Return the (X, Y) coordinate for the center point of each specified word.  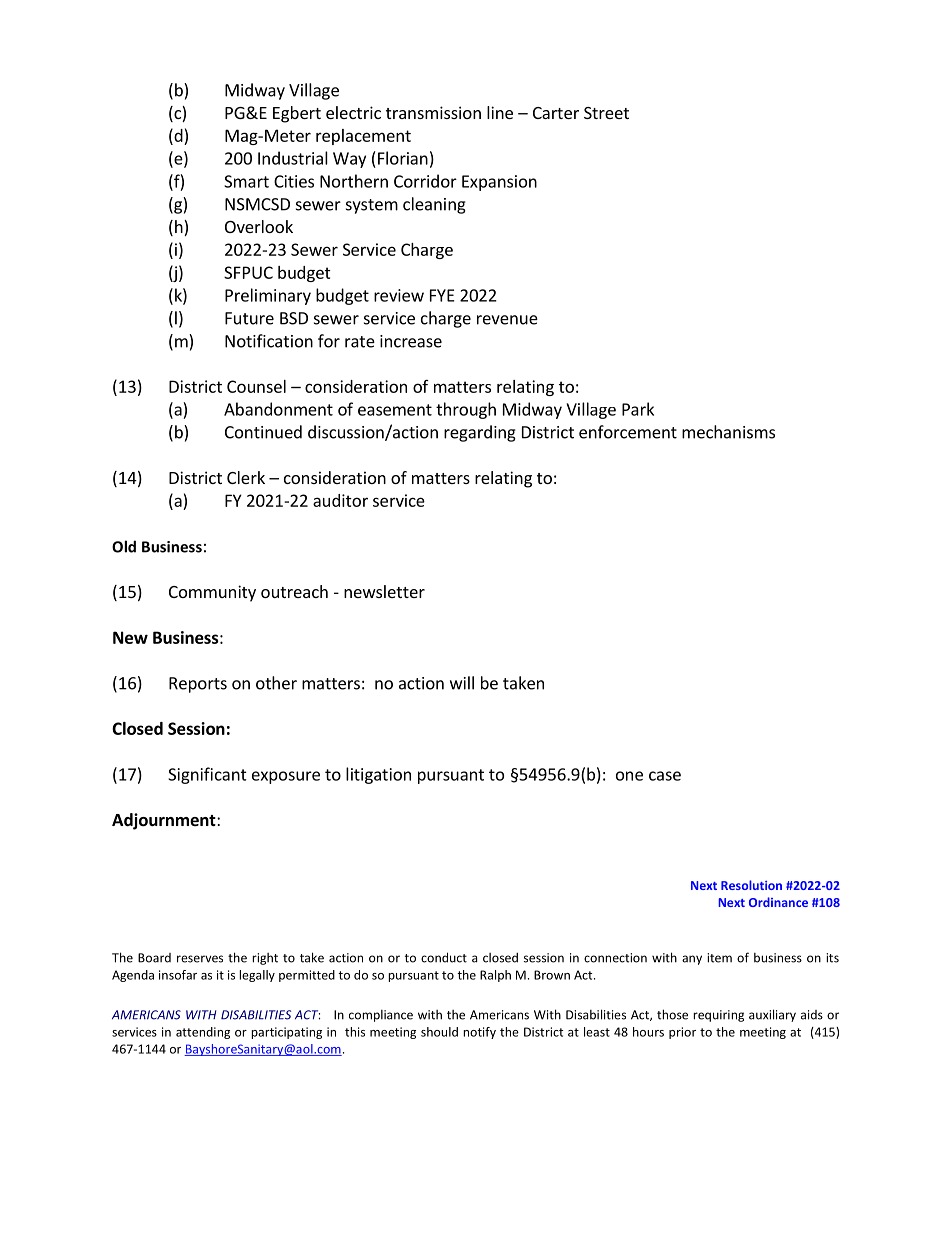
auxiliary (772, 1015)
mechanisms (728, 432)
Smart (246, 181)
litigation (378, 775)
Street (606, 113)
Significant (207, 775)
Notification (269, 341)
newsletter (384, 591)
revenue (507, 320)
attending (203, 1033)
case (665, 776)
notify (479, 1033)
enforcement (628, 432)
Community (212, 593)
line (500, 112)
